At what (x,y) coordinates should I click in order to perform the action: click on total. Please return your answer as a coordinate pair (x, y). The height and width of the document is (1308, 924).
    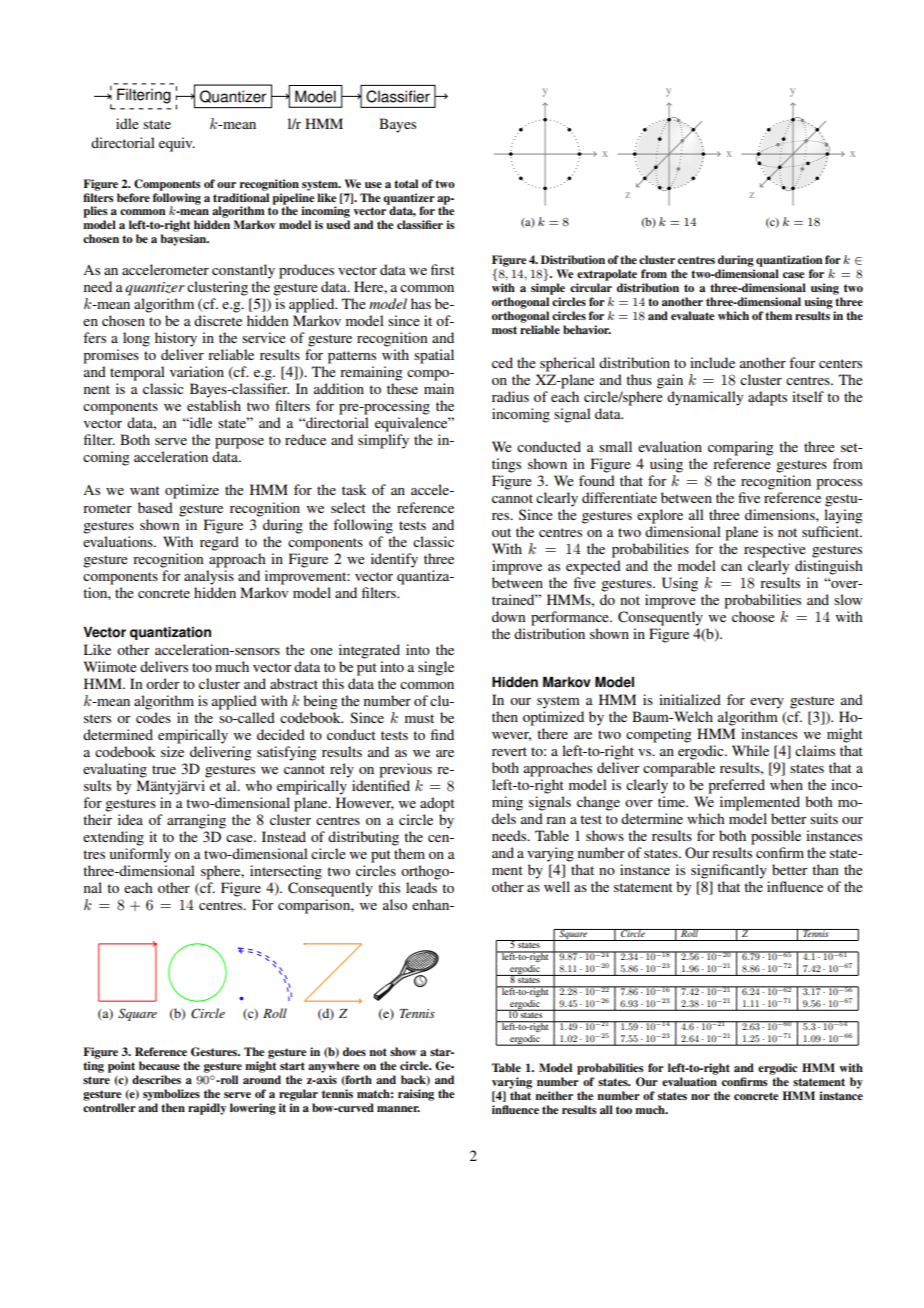
    Looking at the image, I should click on (406, 183).
